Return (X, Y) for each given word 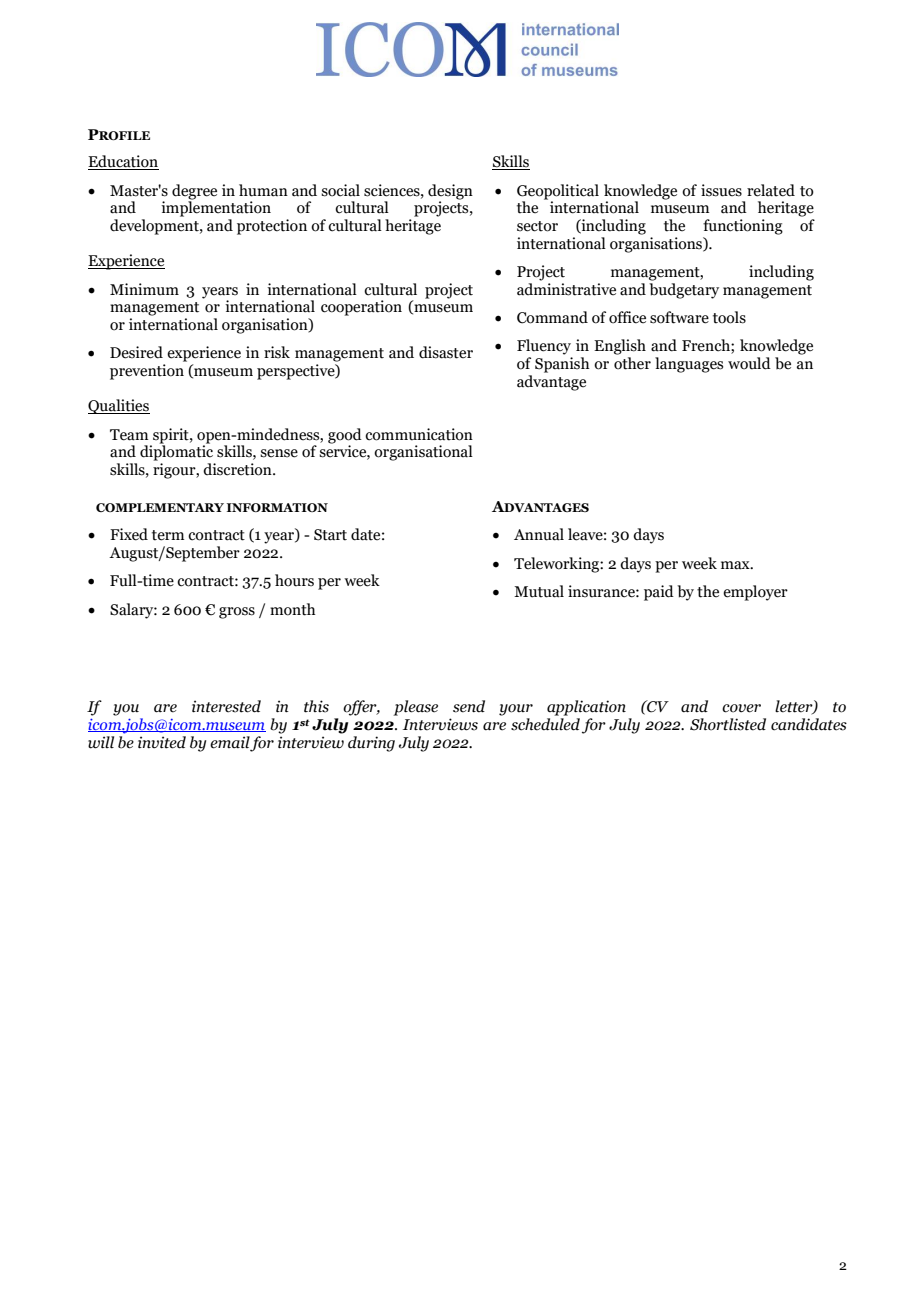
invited (162, 742)
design (450, 193)
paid (659, 593)
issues (721, 190)
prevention (147, 372)
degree (194, 193)
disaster (446, 352)
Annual (539, 534)
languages (689, 365)
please (415, 708)
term (168, 535)
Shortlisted (728, 724)
